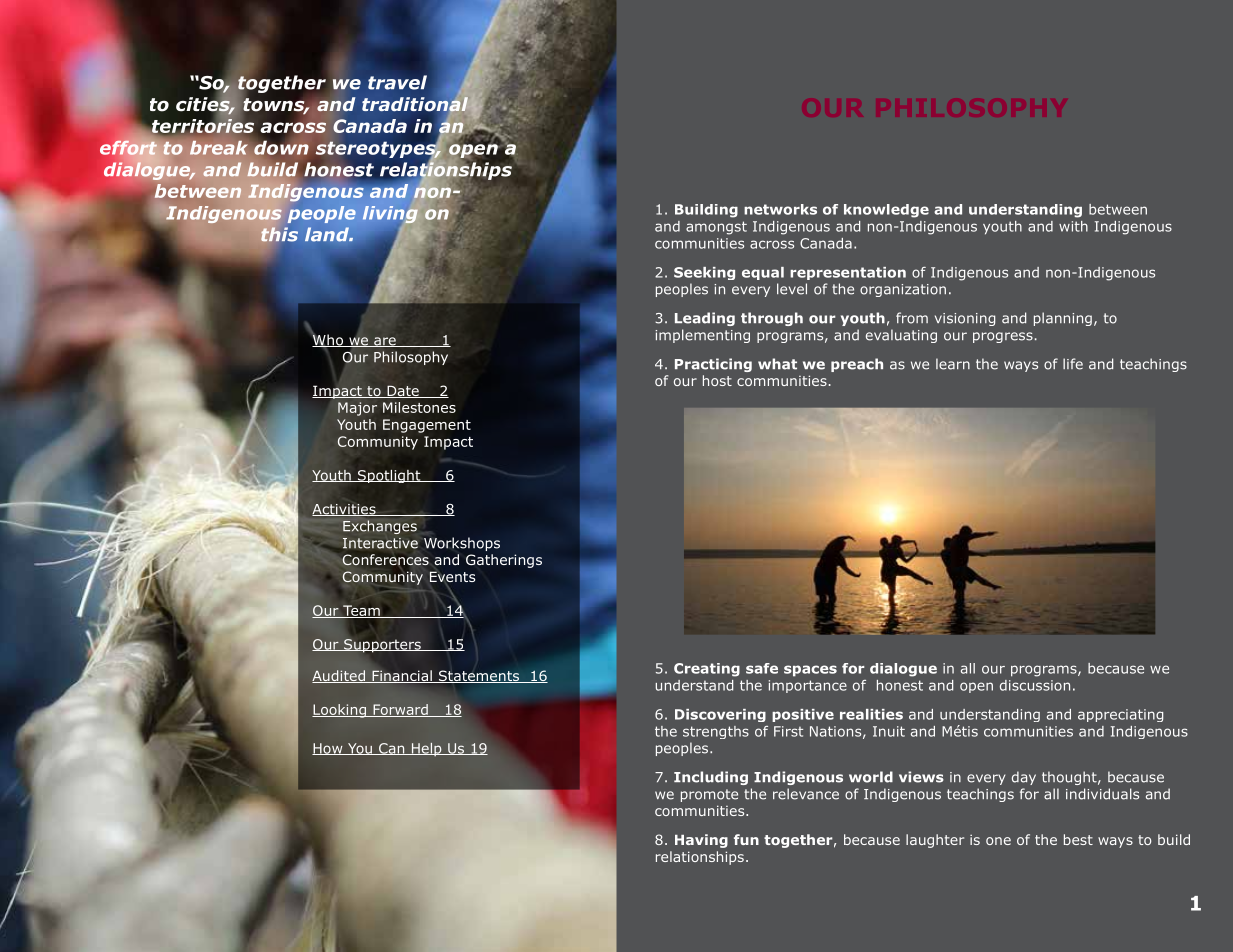 The width and height of the page is (1233, 952). What do you see at coordinates (780, 209) in the page?
I see `networks` at bounding box center [780, 209].
